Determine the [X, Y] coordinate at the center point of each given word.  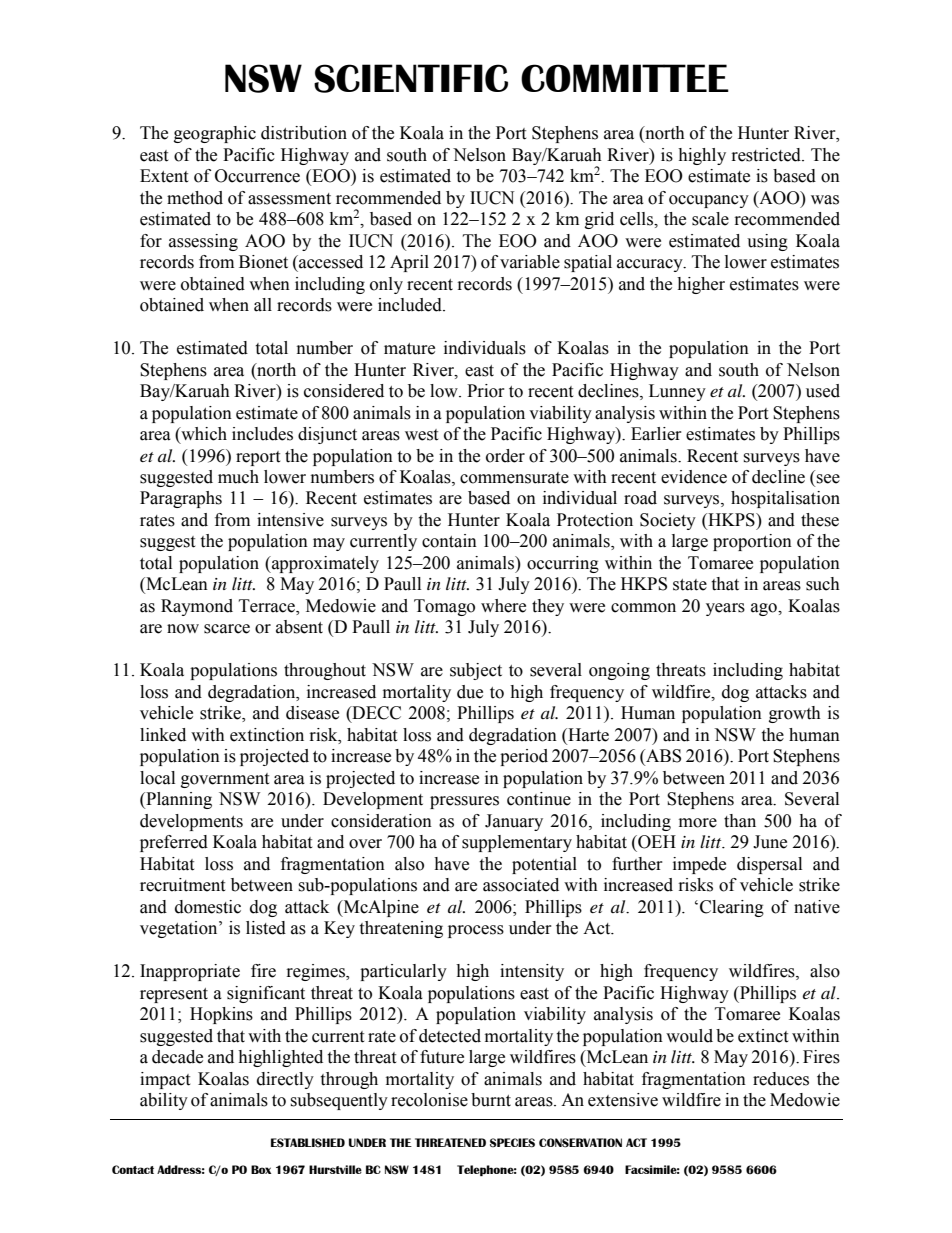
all [263, 305]
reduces [781, 1079]
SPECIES [512, 1143]
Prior [486, 391]
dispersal [769, 865]
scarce [227, 629]
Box [261, 1169]
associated [521, 885]
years [725, 609]
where [503, 606]
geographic [215, 134]
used [823, 391]
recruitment [182, 885]
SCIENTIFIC [411, 78]
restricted [767, 155]
